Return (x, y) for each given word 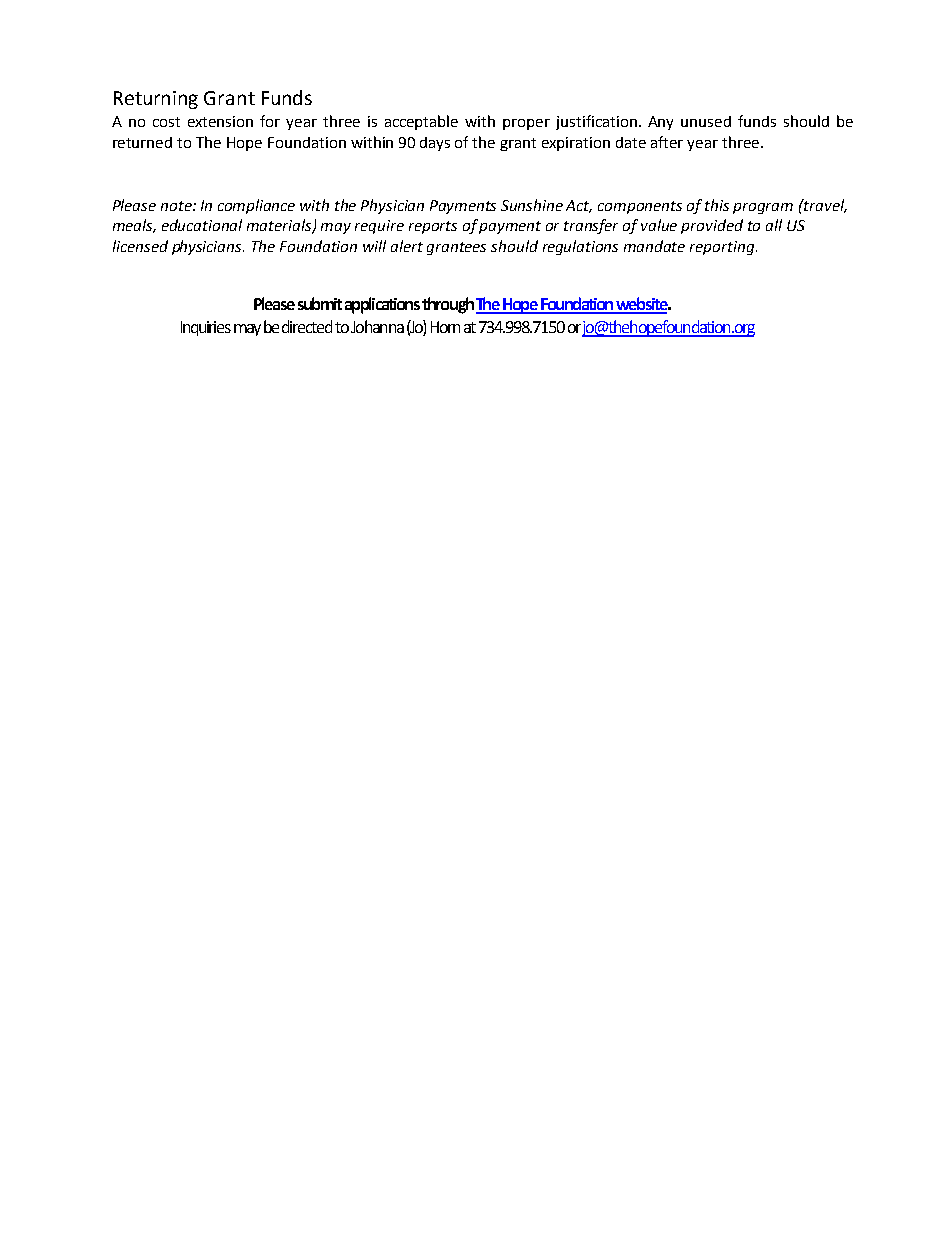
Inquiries (206, 328)
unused (706, 121)
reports (433, 227)
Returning (156, 100)
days (435, 144)
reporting (723, 248)
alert (407, 246)
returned (142, 142)
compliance (256, 206)
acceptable (421, 122)
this (717, 205)
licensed (140, 246)
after (667, 142)
